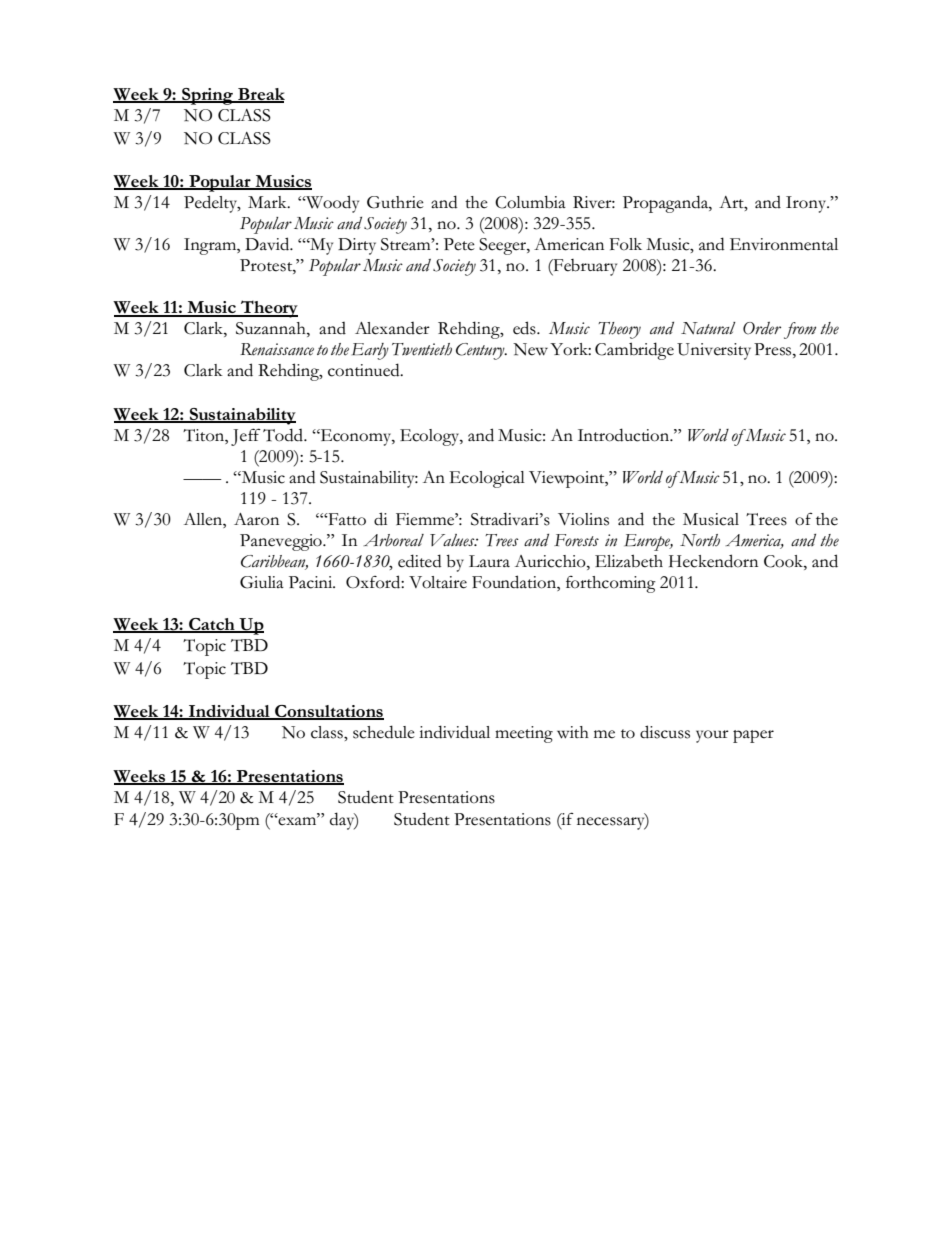 The image size is (952, 1233). Describe the element at coordinates (762, 328) in the image. I see `Order` at that location.
